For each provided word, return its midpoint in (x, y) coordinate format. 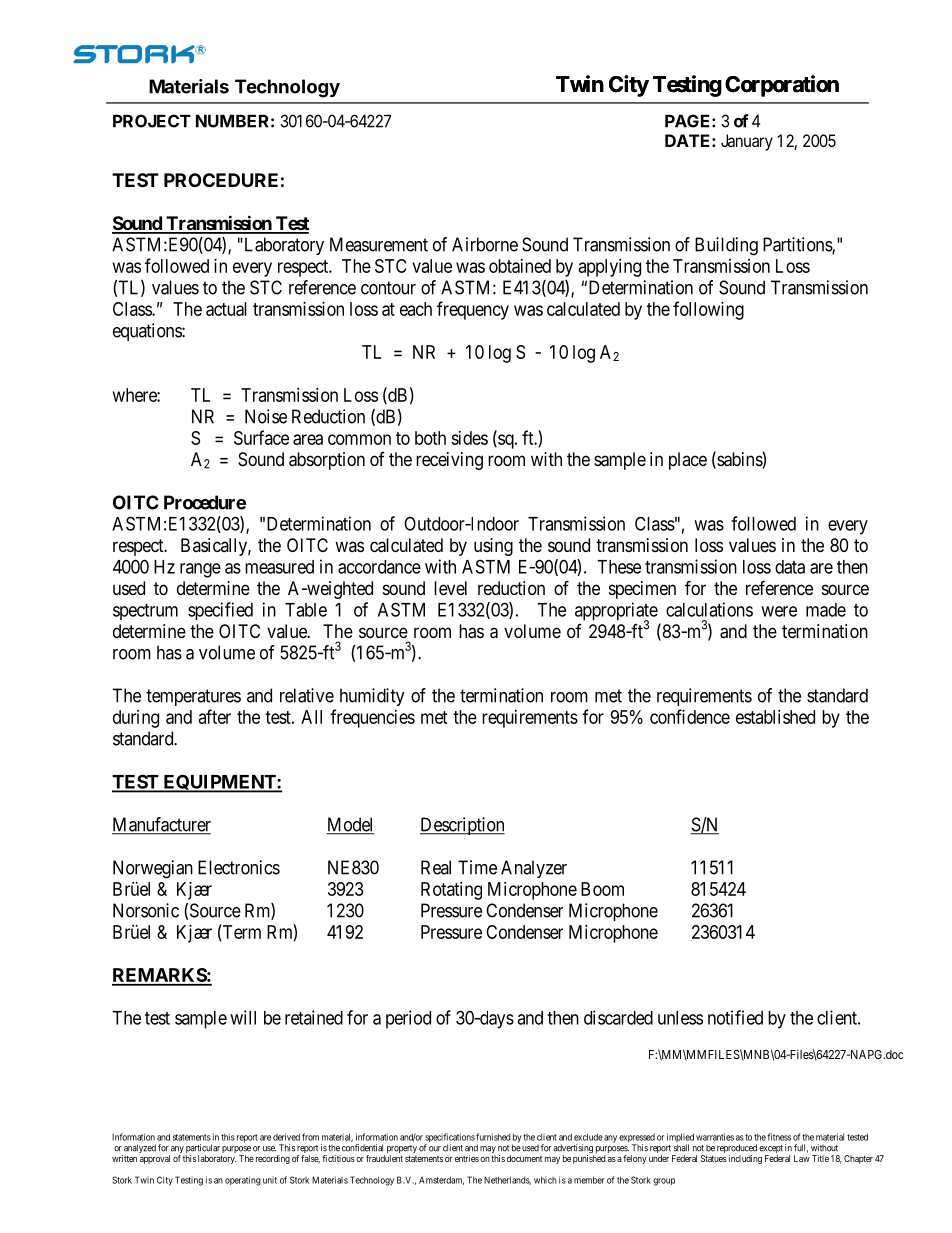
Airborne (485, 244)
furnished (493, 1137)
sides (469, 438)
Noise (266, 416)
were (779, 611)
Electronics (239, 867)
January (747, 142)
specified (220, 611)
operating (243, 1181)
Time (477, 867)
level (450, 588)
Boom (602, 889)
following (708, 310)
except (771, 1150)
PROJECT (152, 121)
